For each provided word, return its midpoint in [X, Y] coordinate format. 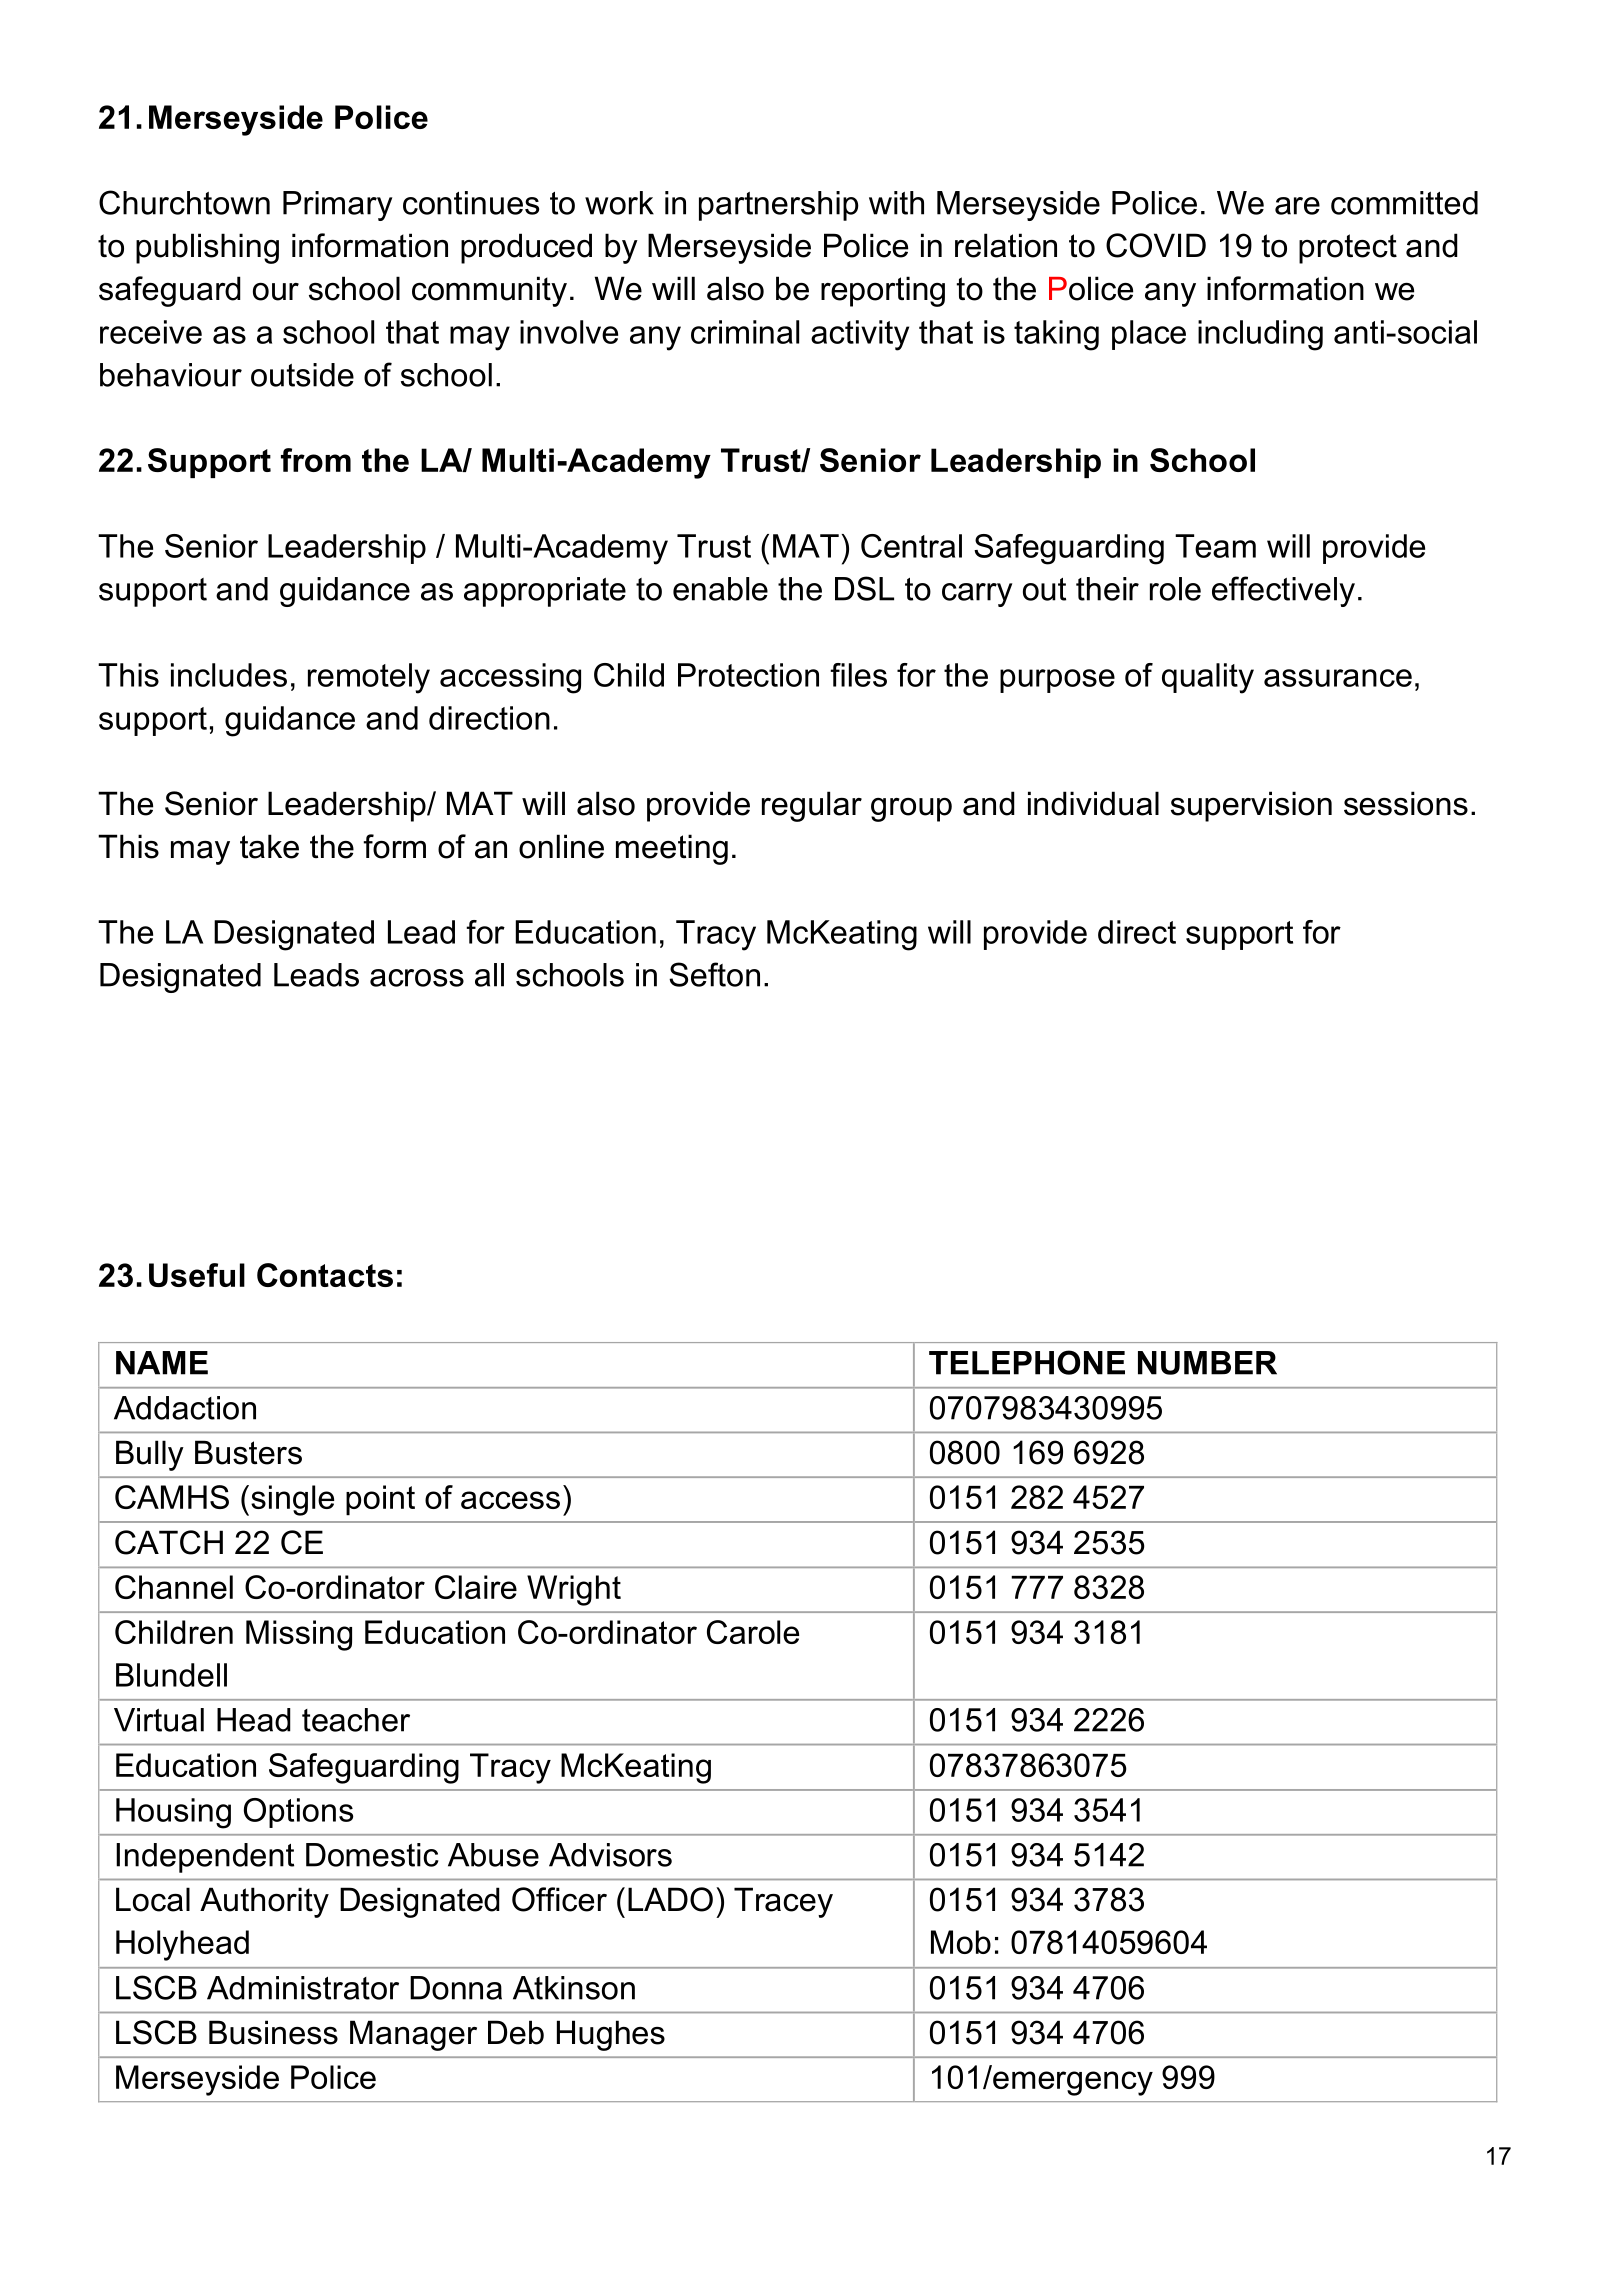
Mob [961, 1942]
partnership [779, 206]
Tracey [783, 1902]
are [1297, 206]
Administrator [303, 1988]
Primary [337, 206]
